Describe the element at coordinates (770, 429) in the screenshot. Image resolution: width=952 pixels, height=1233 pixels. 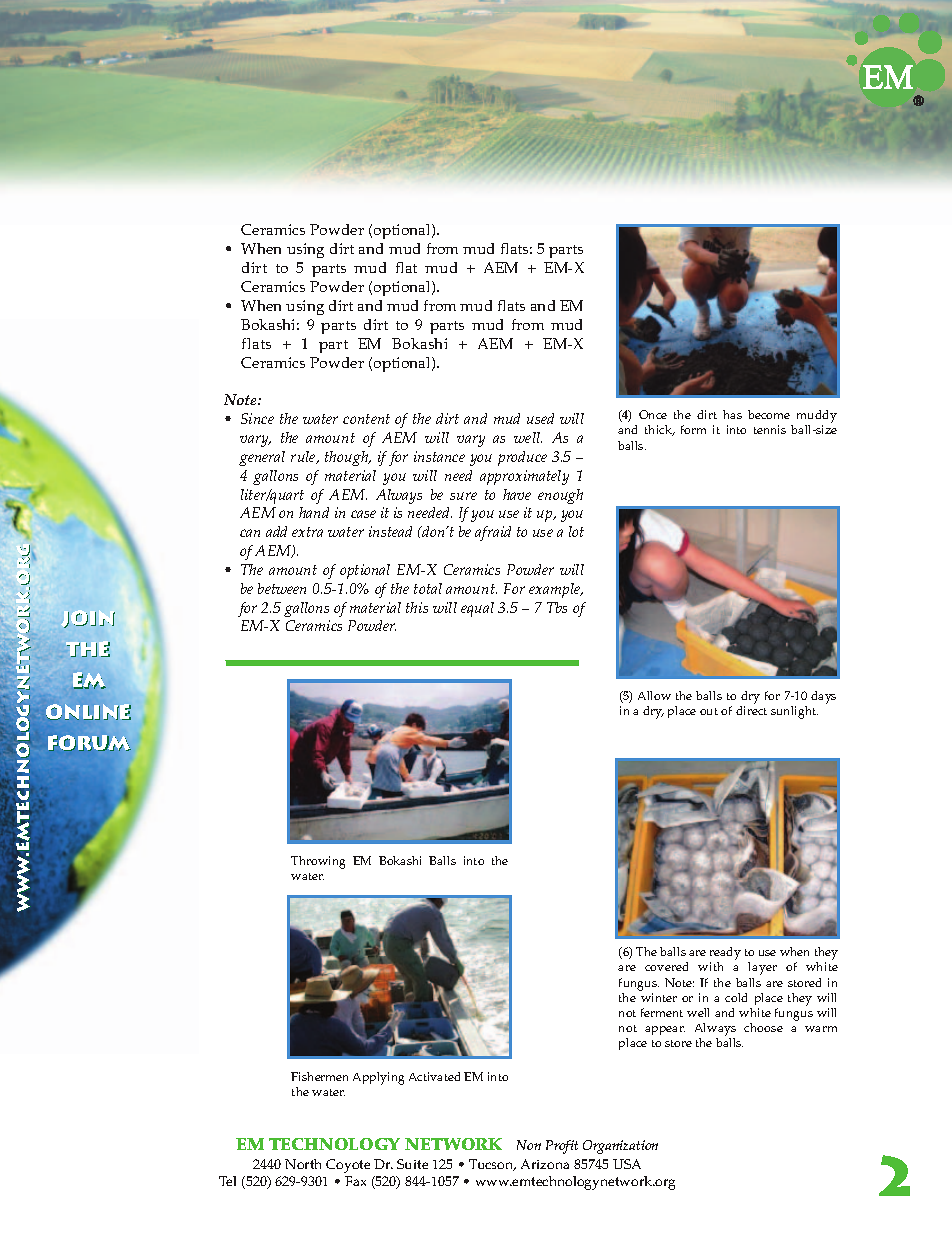
I see `tennis` at that location.
